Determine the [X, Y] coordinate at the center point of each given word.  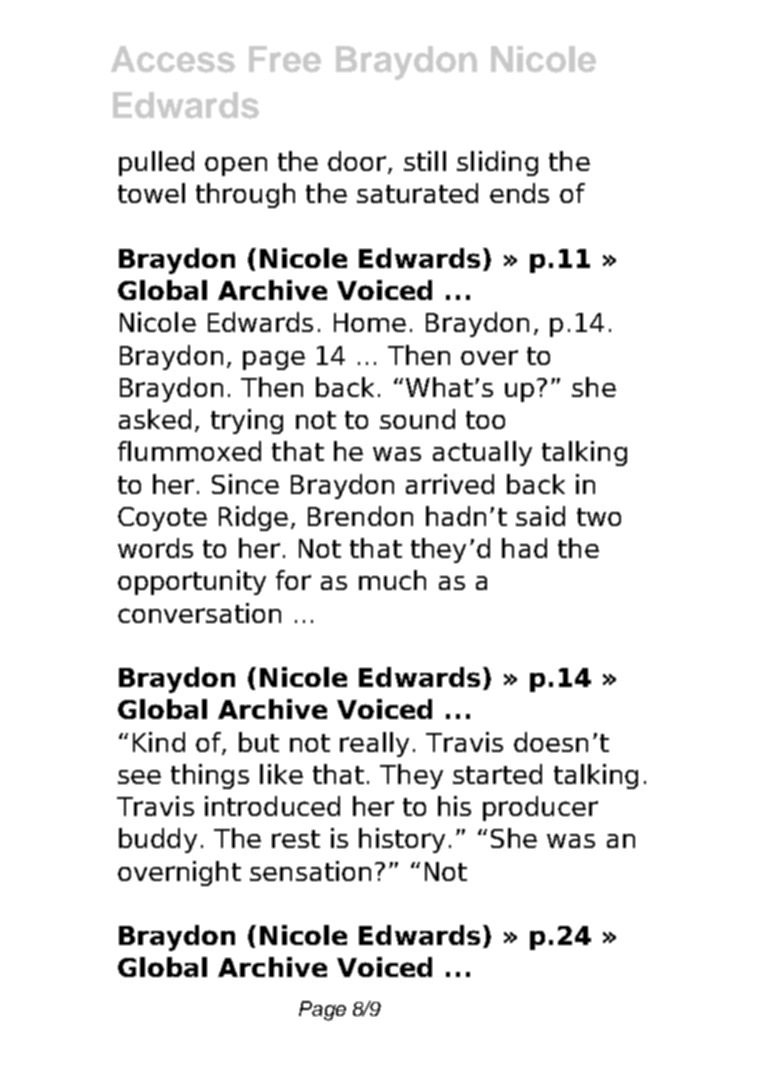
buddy [158, 840]
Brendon [360, 516]
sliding [497, 163]
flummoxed [189, 451]
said [540, 516]
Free [285, 59]
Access [173, 59]
